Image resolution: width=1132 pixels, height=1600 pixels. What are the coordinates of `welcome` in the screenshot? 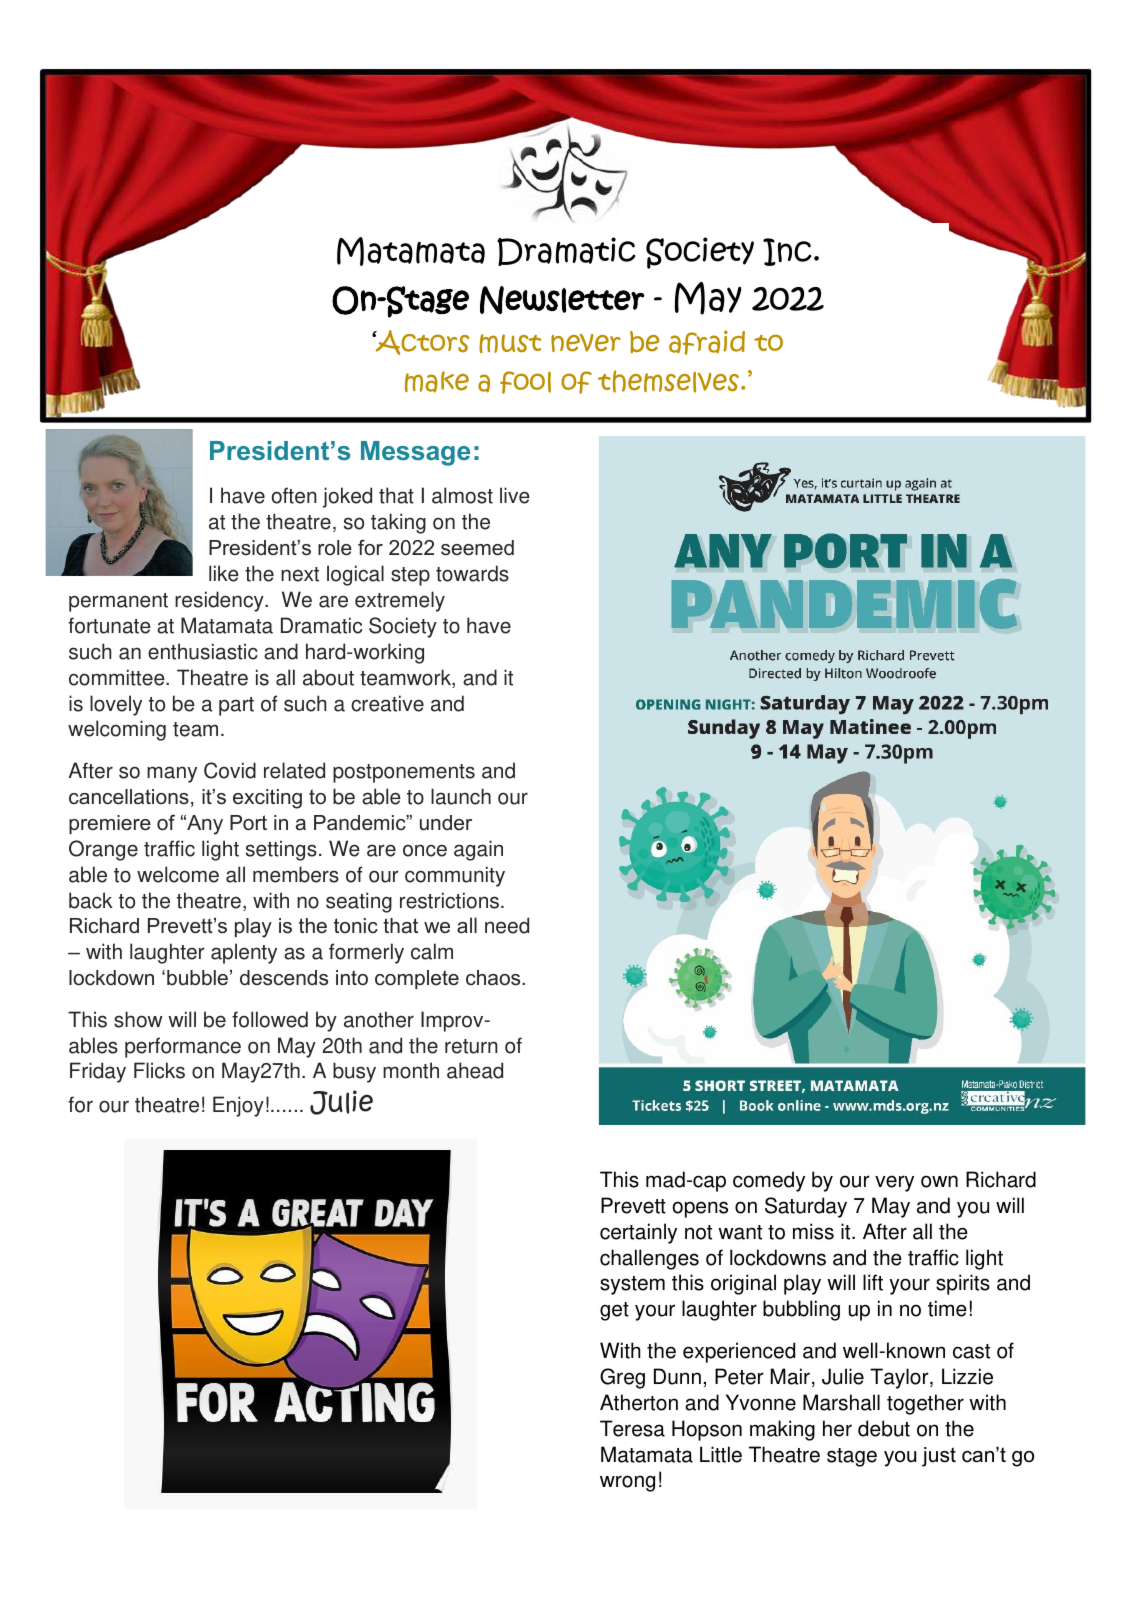 It's located at (178, 874).
